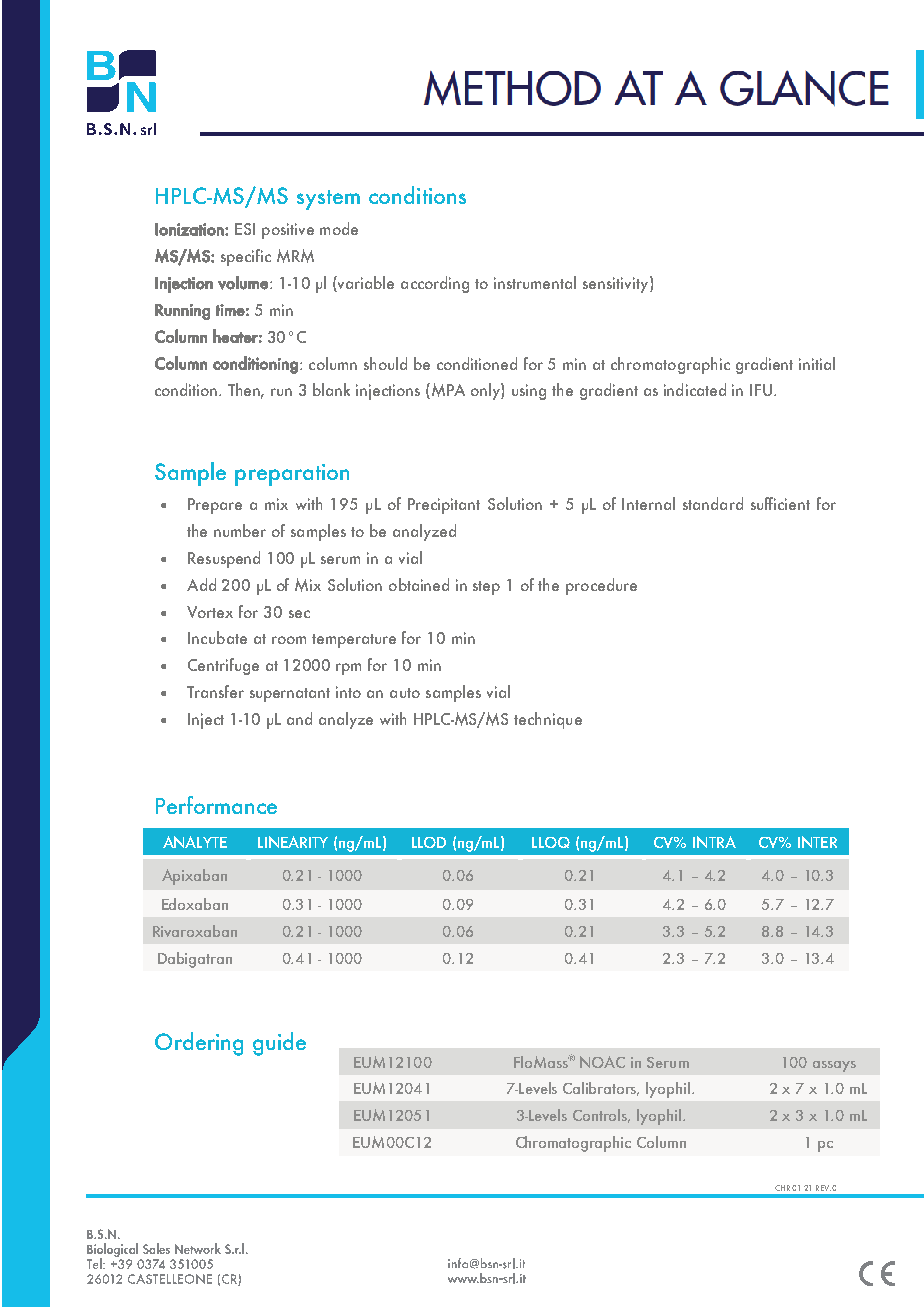  What do you see at coordinates (548, 720) in the image?
I see `technique` at bounding box center [548, 720].
